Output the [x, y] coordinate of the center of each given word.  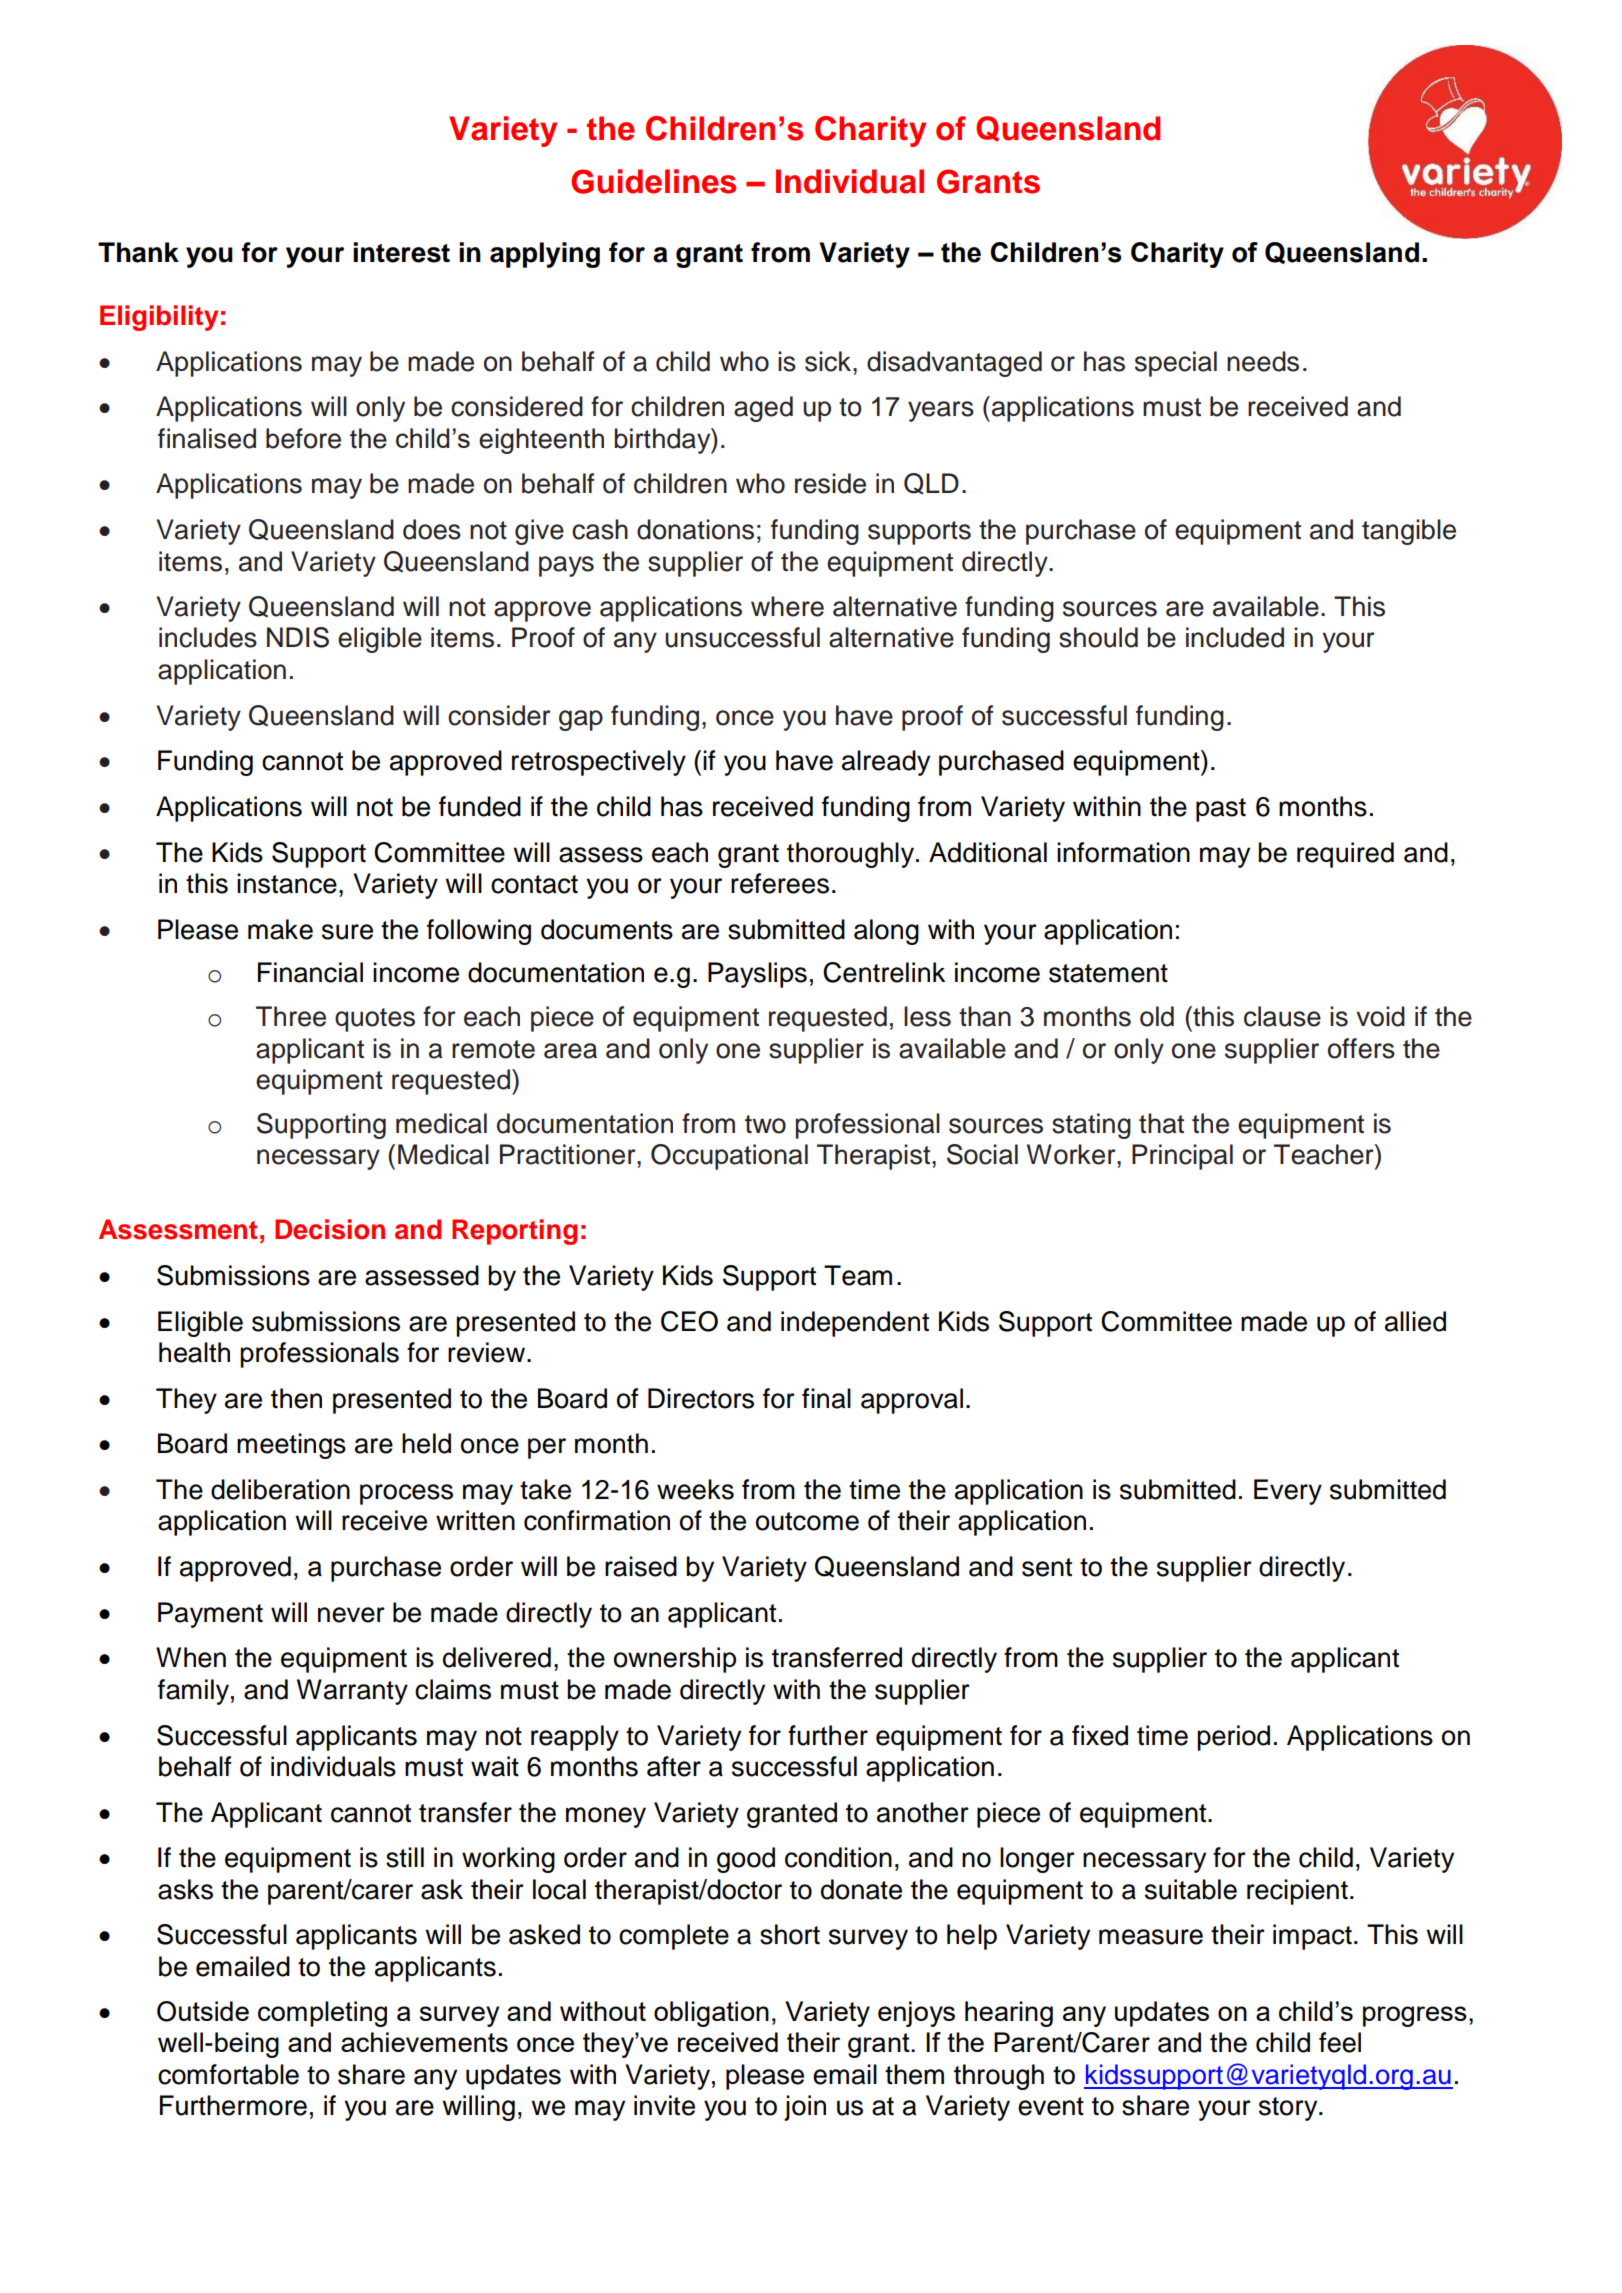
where [787, 606]
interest [401, 252]
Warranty [352, 1692]
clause [1282, 1016]
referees [780, 883]
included [1235, 637]
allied [1415, 1321]
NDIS [298, 637]
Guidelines [653, 181]
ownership [675, 1660]
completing [322, 2014]
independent [855, 1324]
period [1233, 1738]
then [296, 1398]
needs [1263, 361]
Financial [310, 972]
